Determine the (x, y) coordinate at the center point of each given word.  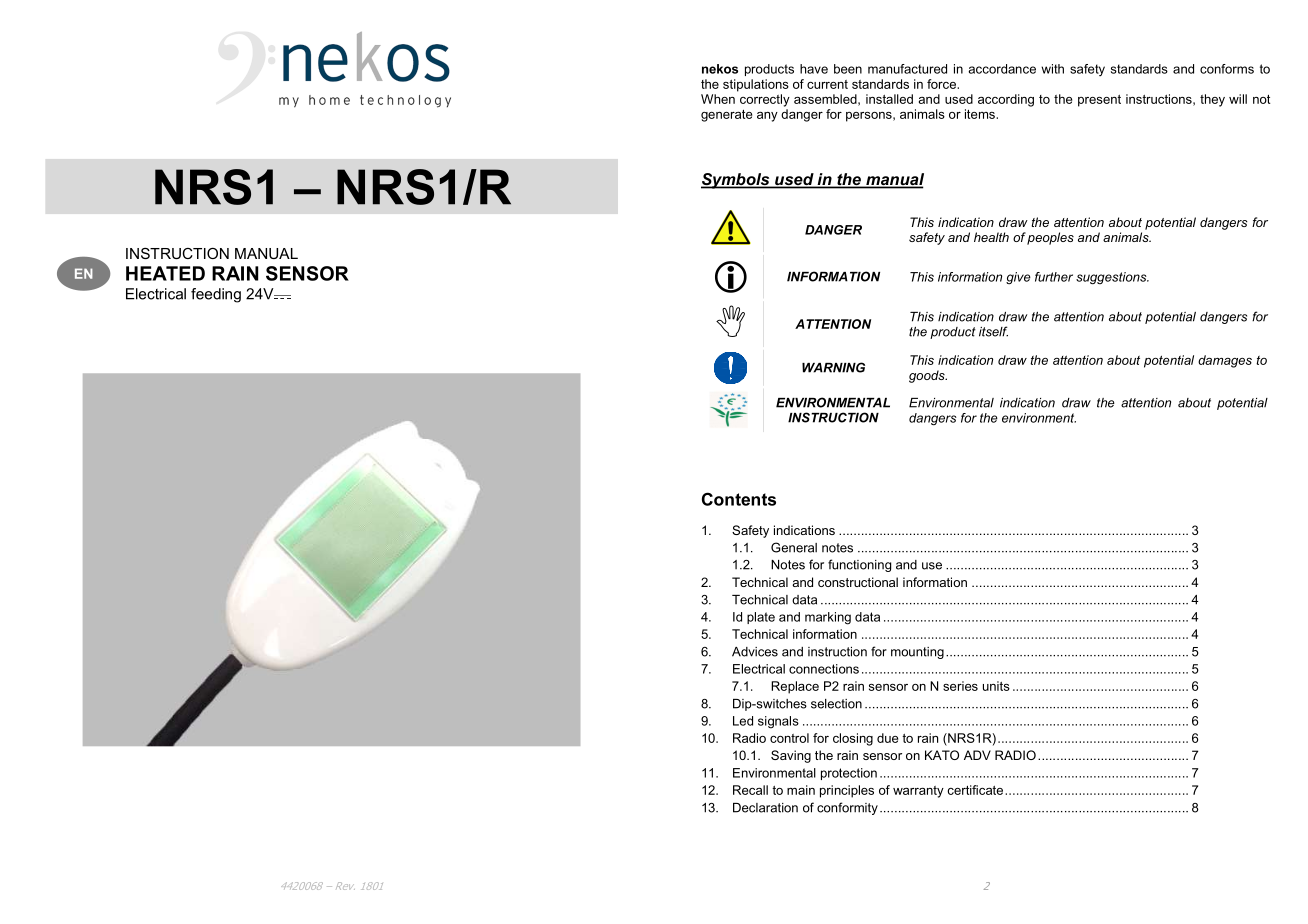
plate (761, 618)
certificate (976, 790)
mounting (917, 653)
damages (1225, 361)
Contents (739, 499)
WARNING (833, 367)
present (1099, 101)
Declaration (765, 808)
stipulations (756, 85)
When (718, 99)
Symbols (736, 181)
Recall (750, 790)
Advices (755, 652)
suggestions (1112, 278)
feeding (216, 295)
